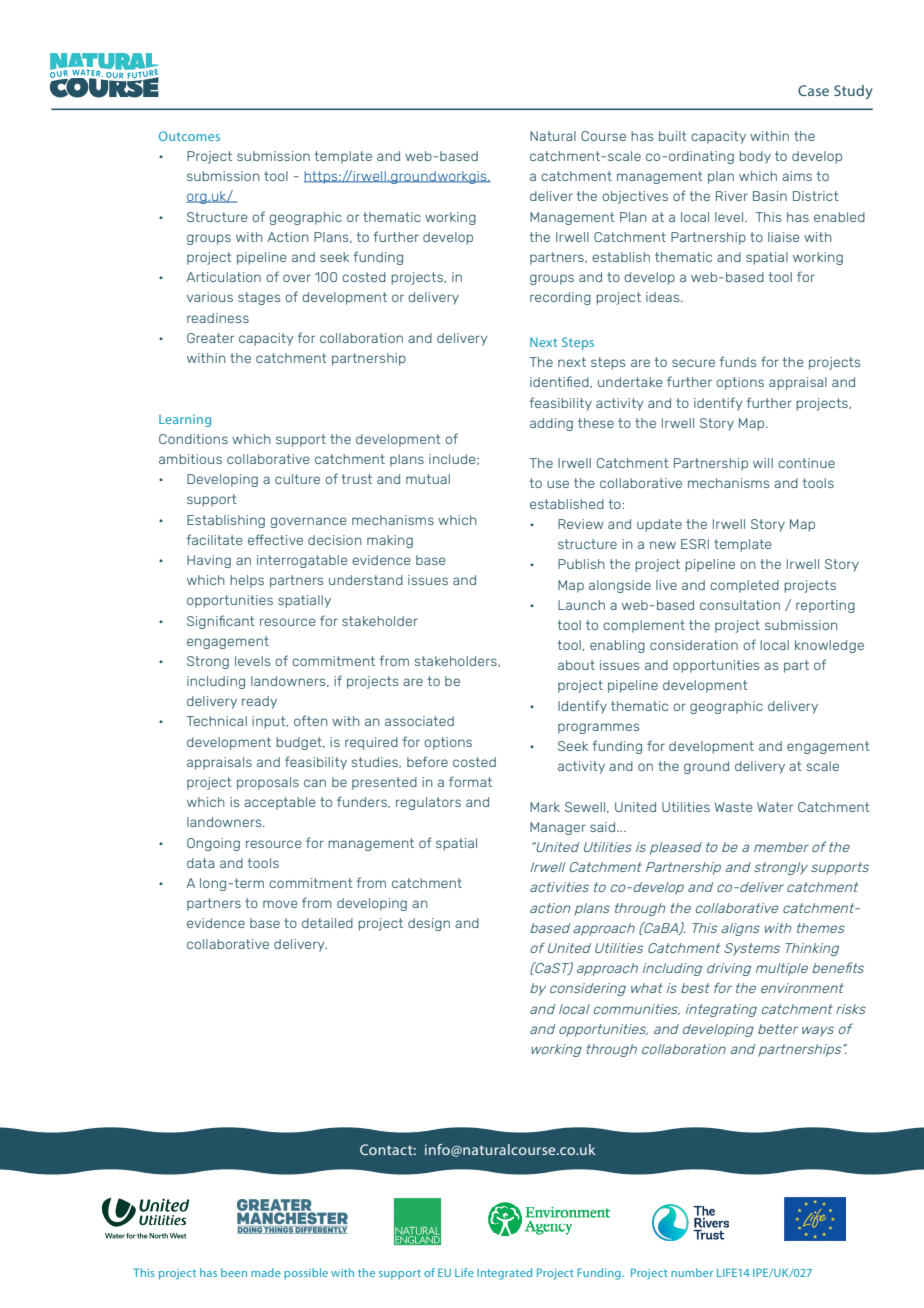  What do you see at coordinates (429, 924) in the image?
I see `design` at bounding box center [429, 924].
